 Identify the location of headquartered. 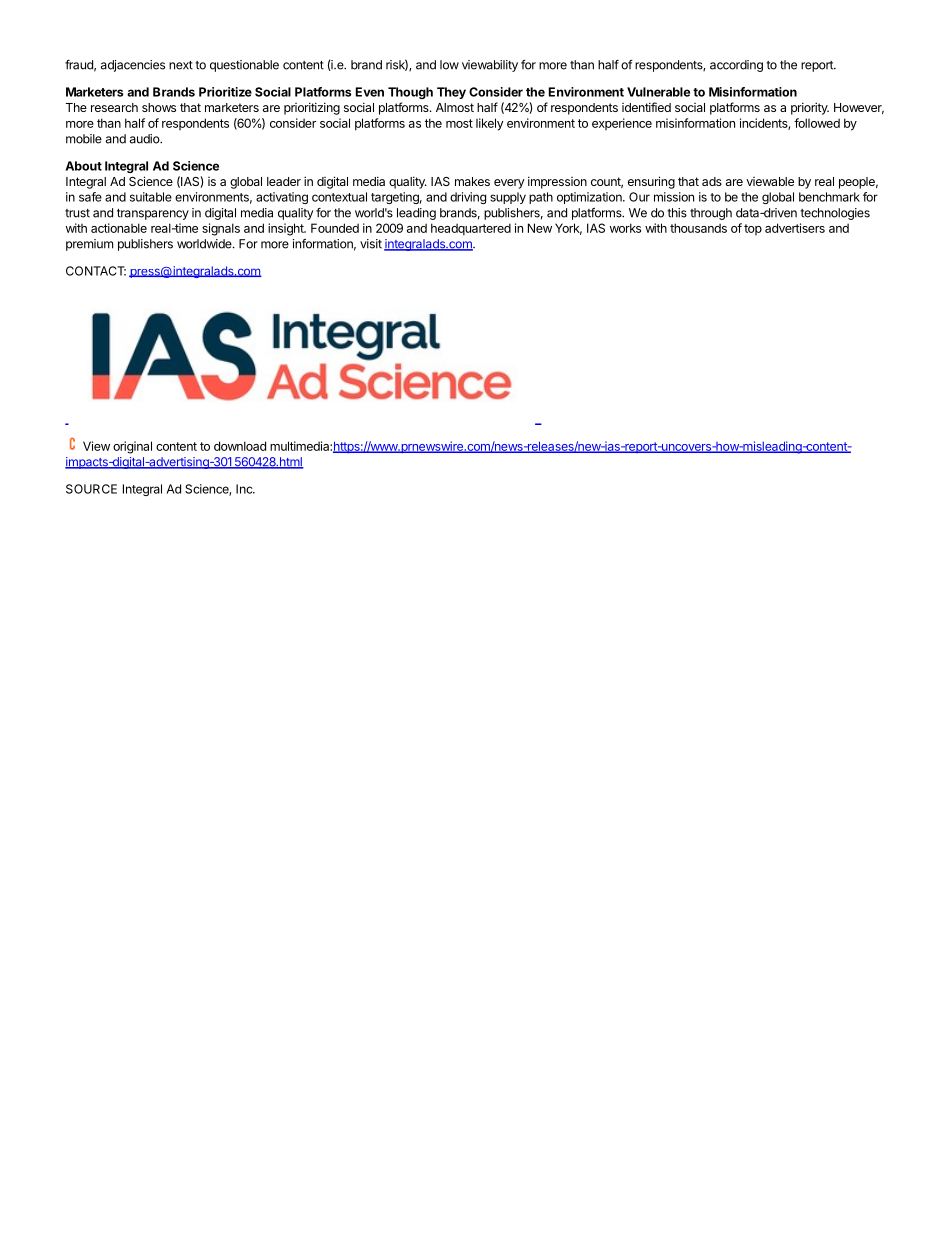
(471, 229).
